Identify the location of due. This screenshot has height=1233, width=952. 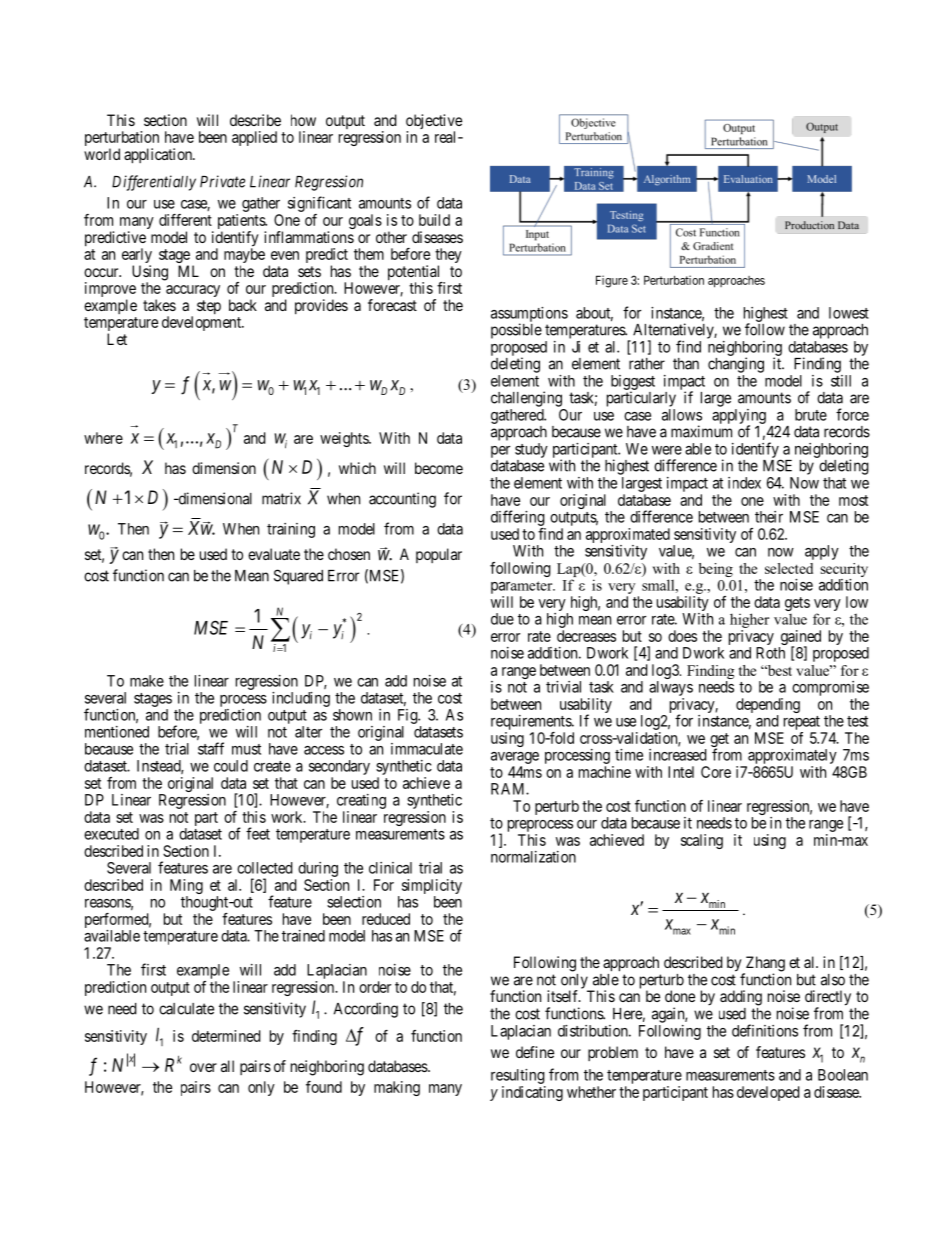
(502, 619).
